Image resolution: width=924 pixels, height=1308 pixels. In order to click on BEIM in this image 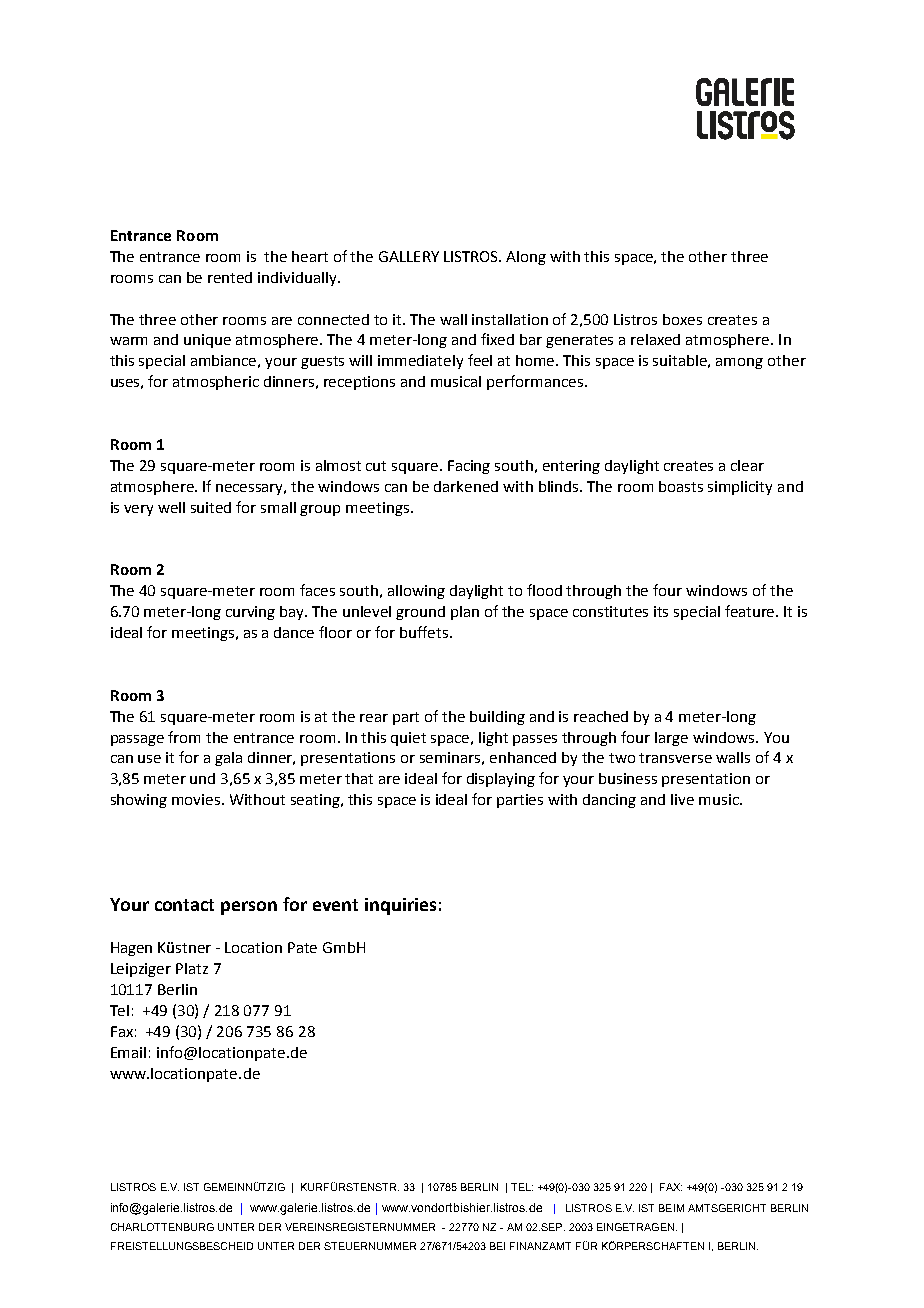, I will do `click(671, 1208)`.
